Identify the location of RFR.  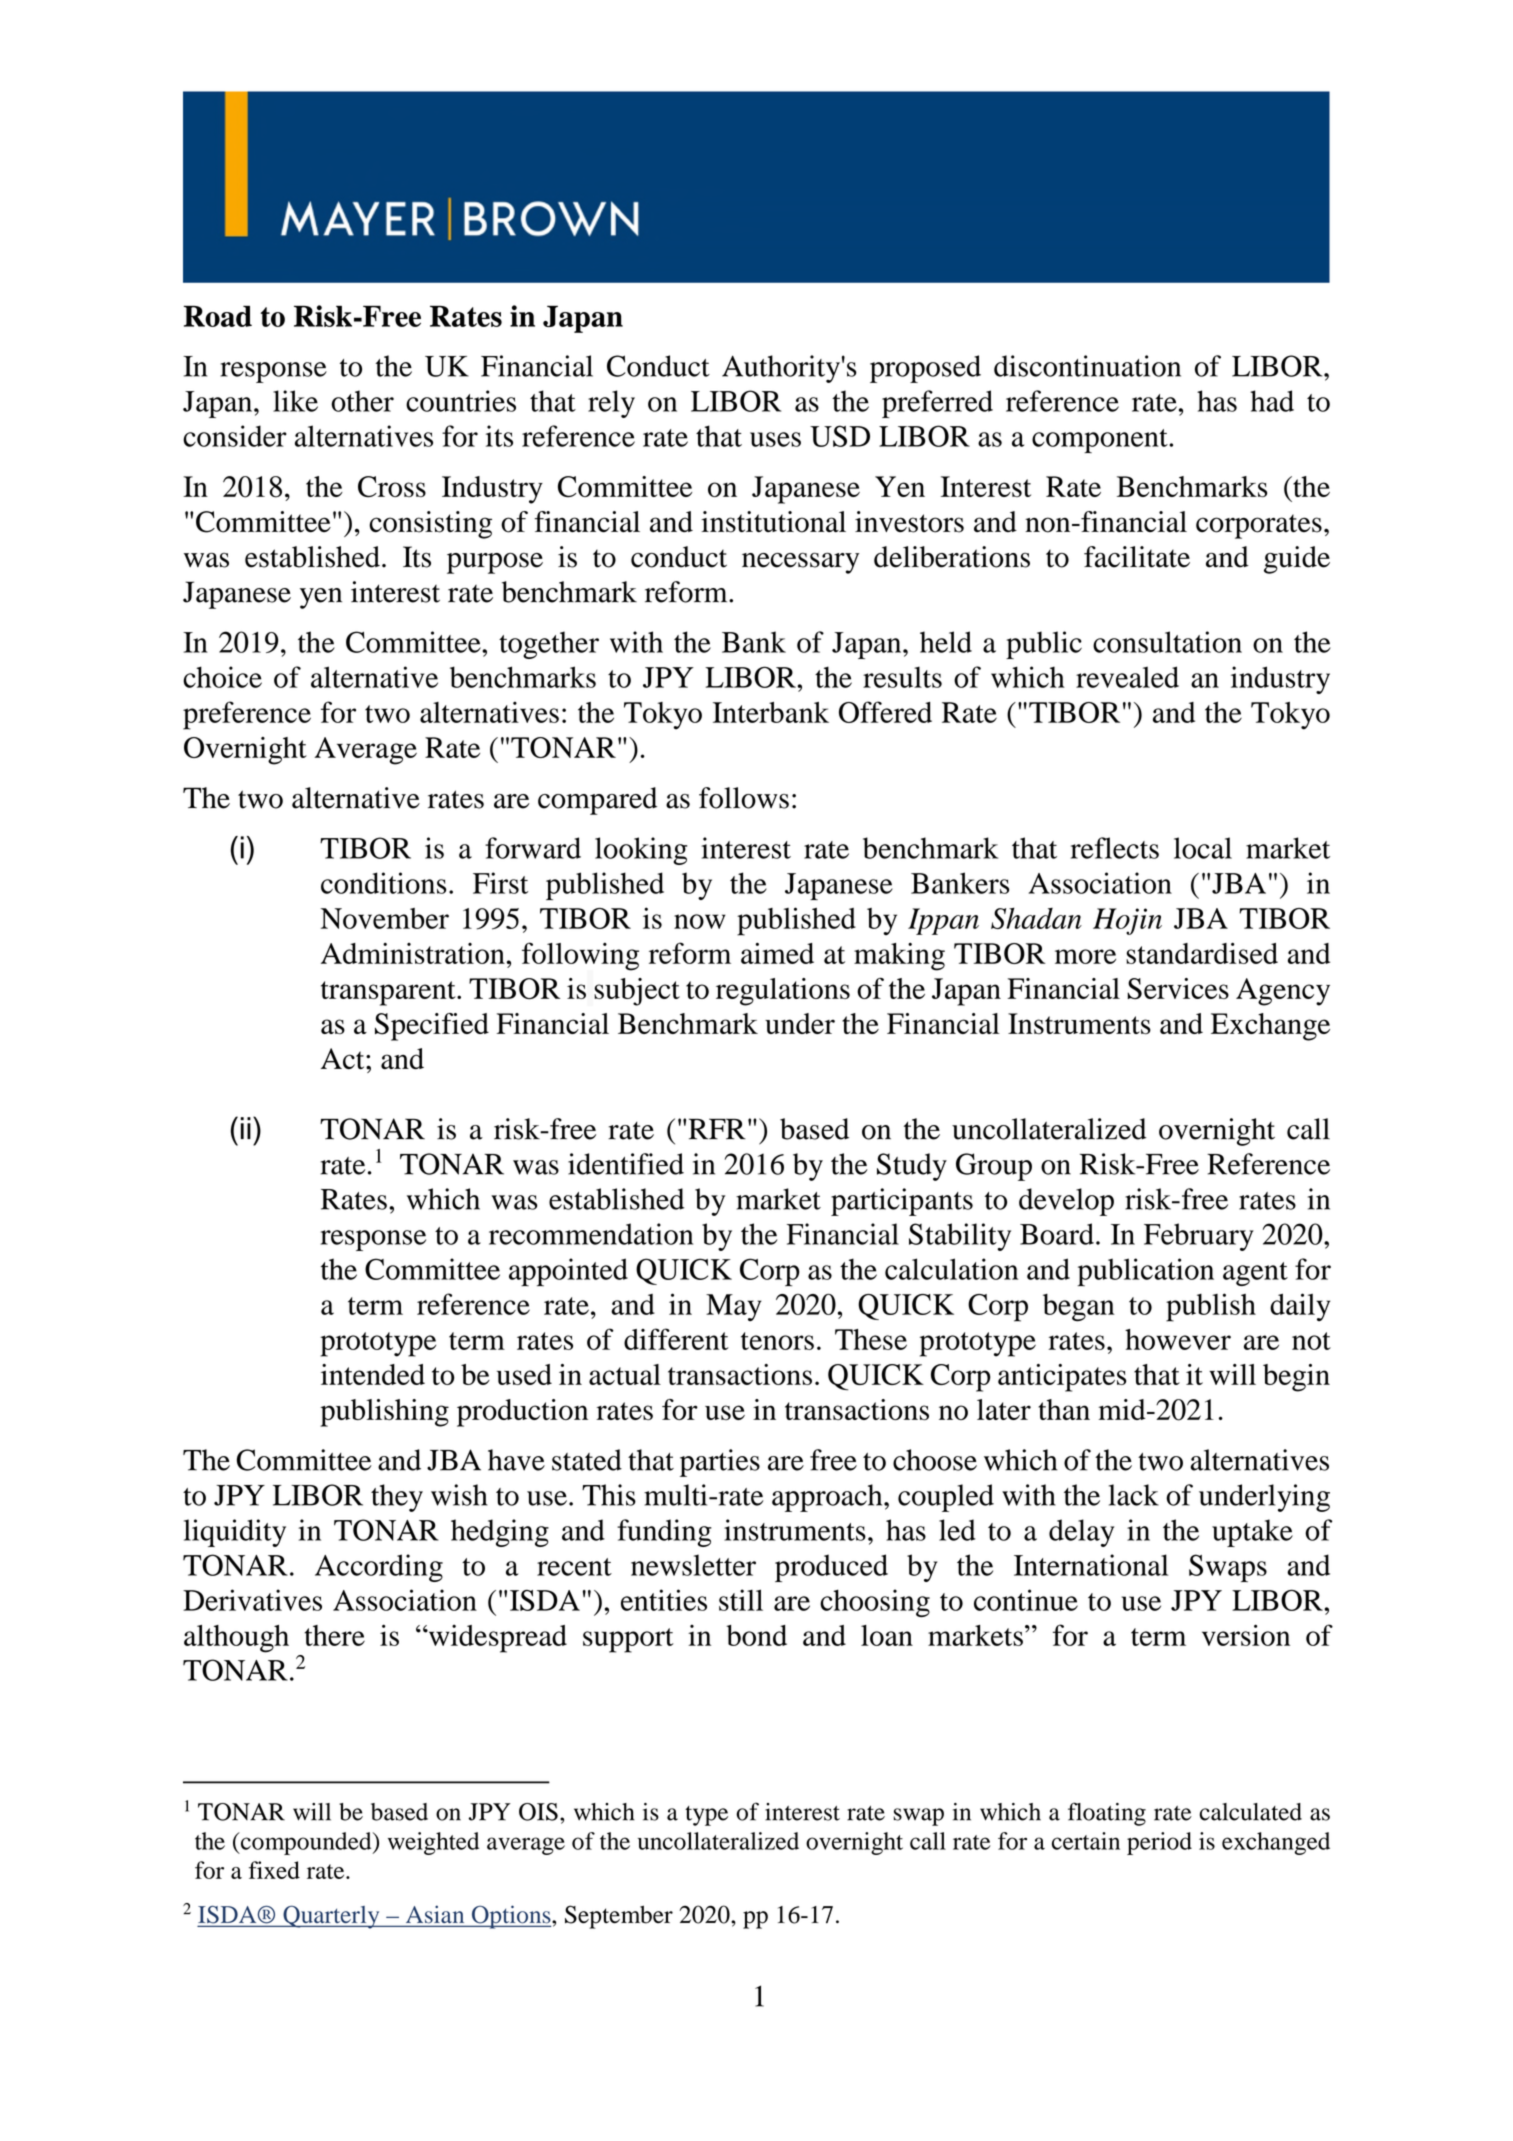
(717, 1129).
